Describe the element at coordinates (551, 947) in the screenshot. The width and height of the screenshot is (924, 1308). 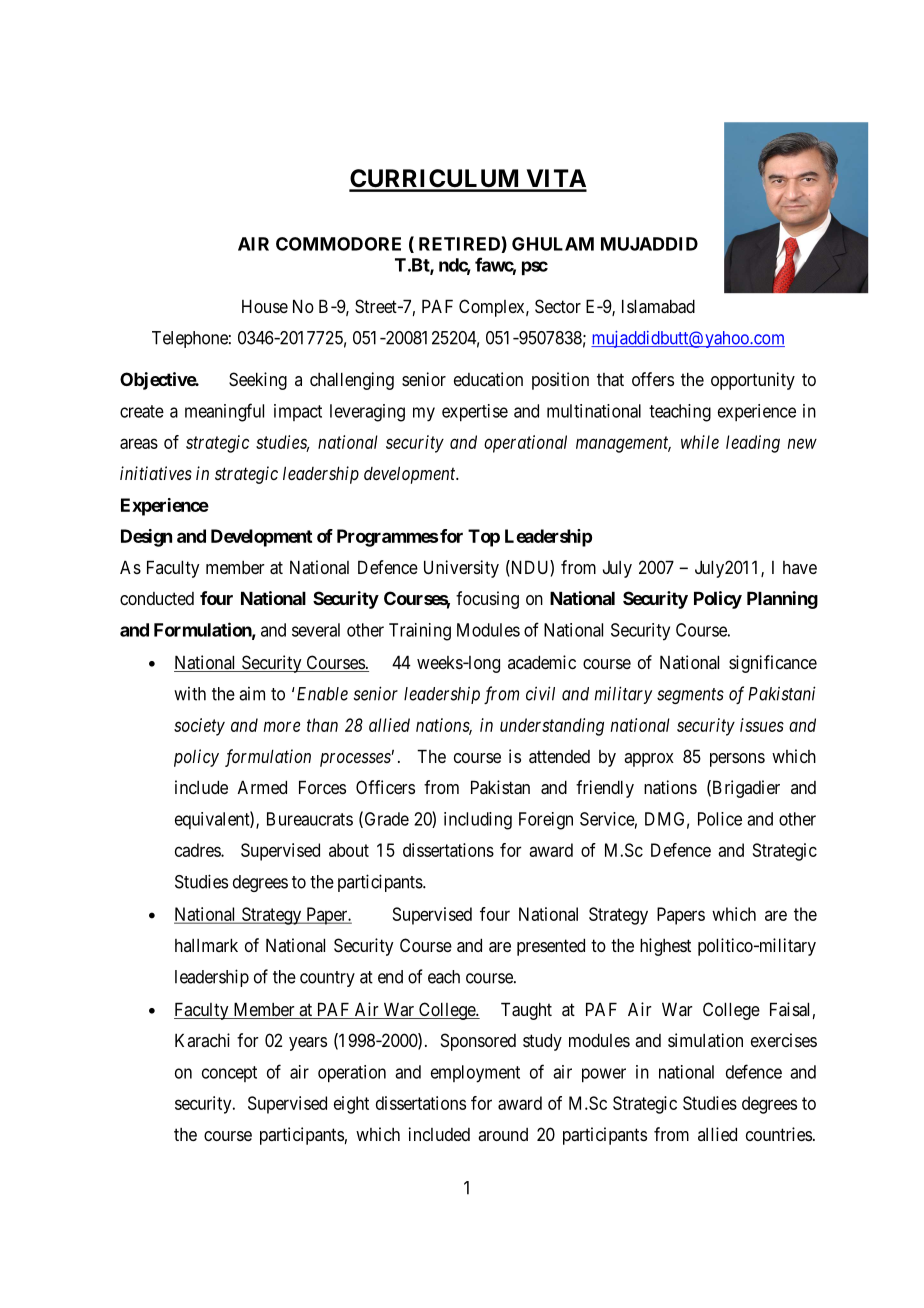
I see `presented` at that location.
